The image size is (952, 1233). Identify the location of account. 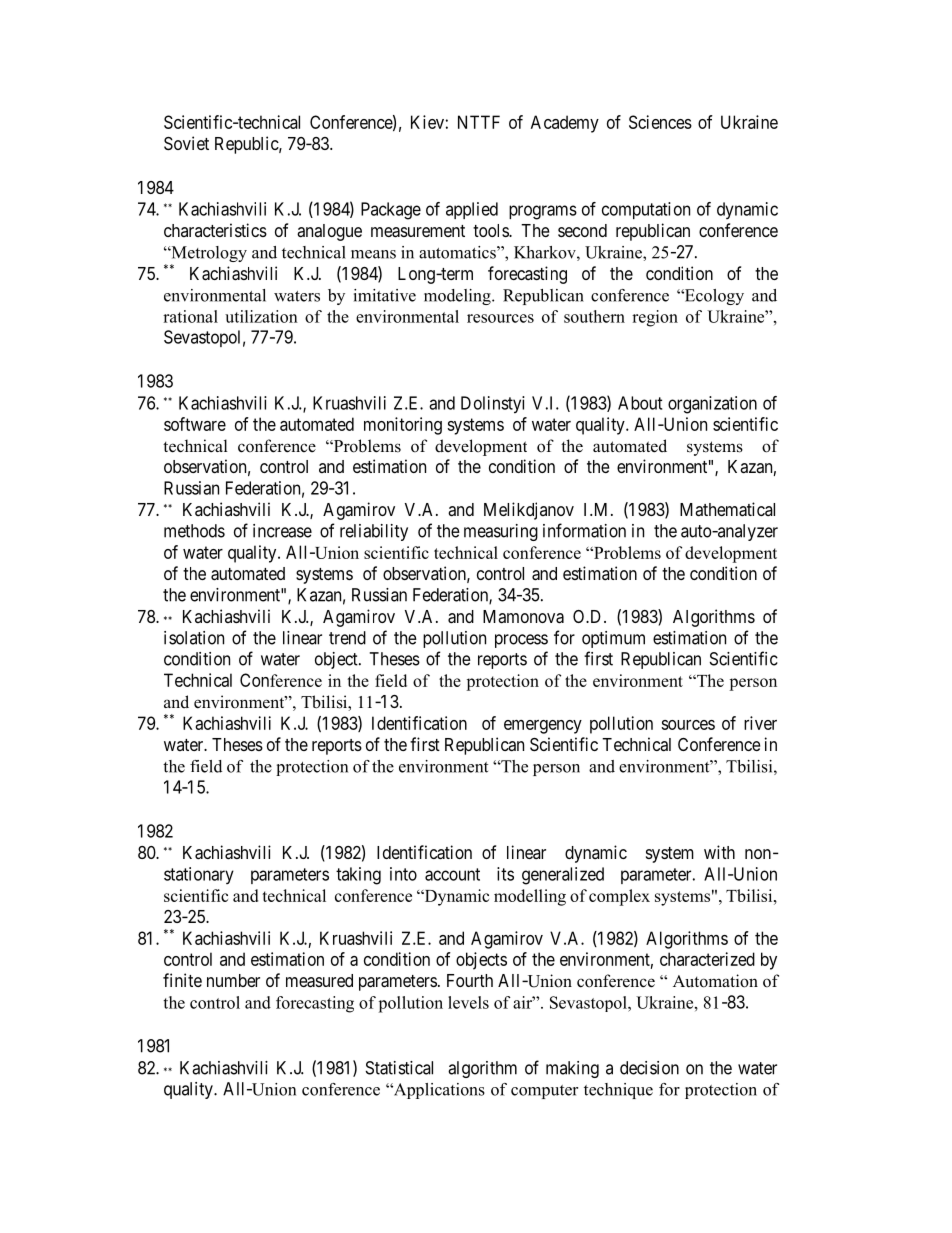
(452, 874).
